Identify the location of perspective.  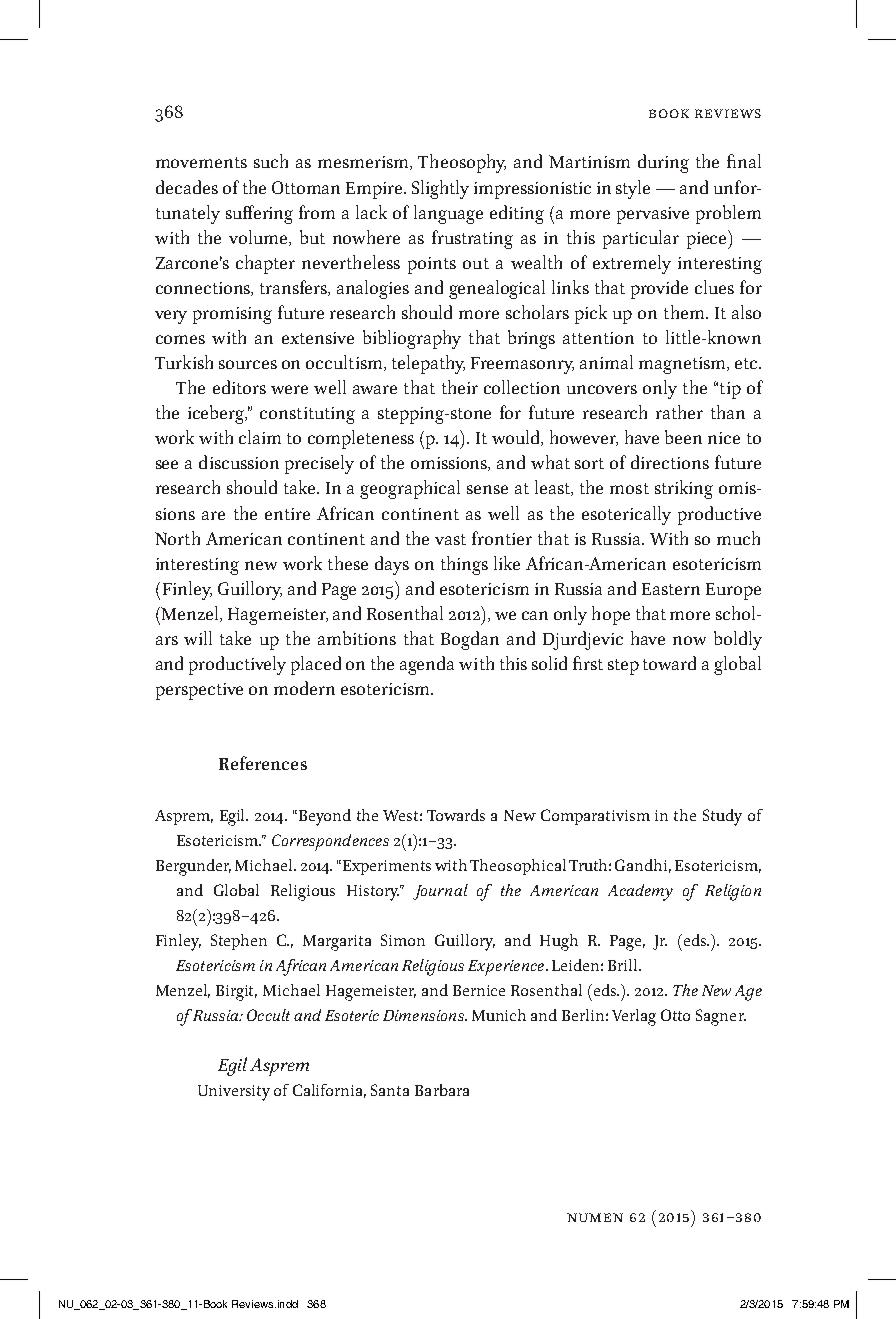
(199, 691).
